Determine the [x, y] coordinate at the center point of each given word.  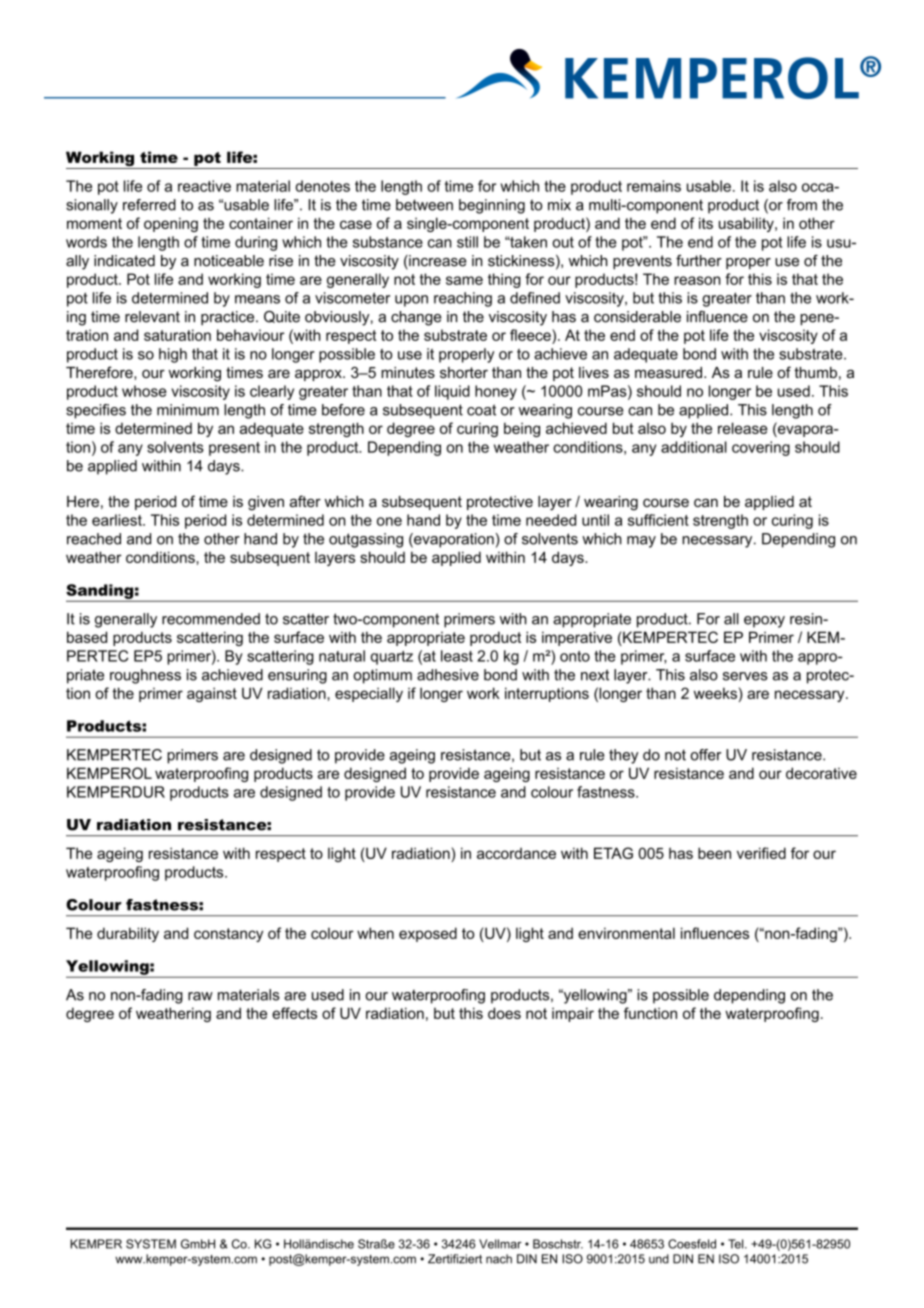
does [504, 1013]
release [743, 428]
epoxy [764, 622]
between [424, 205]
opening [171, 224]
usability [747, 224]
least [457, 656]
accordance [516, 853]
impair [573, 1014]
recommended [211, 619]
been [714, 853]
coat [481, 410]
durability [128, 934]
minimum [188, 410]
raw [200, 996]
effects [294, 1013]
